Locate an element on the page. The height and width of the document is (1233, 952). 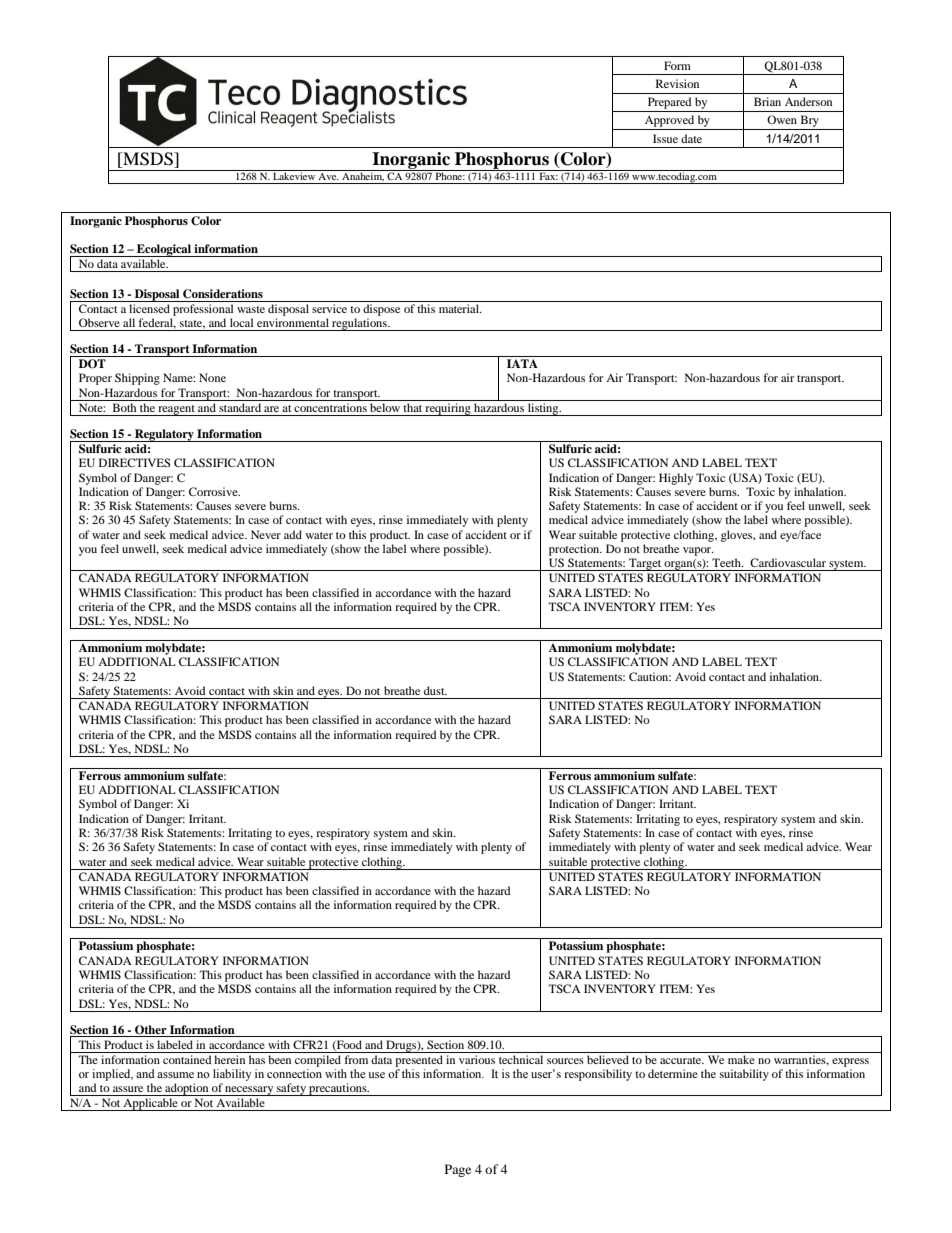
Ecological is located at coordinates (164, 250).
